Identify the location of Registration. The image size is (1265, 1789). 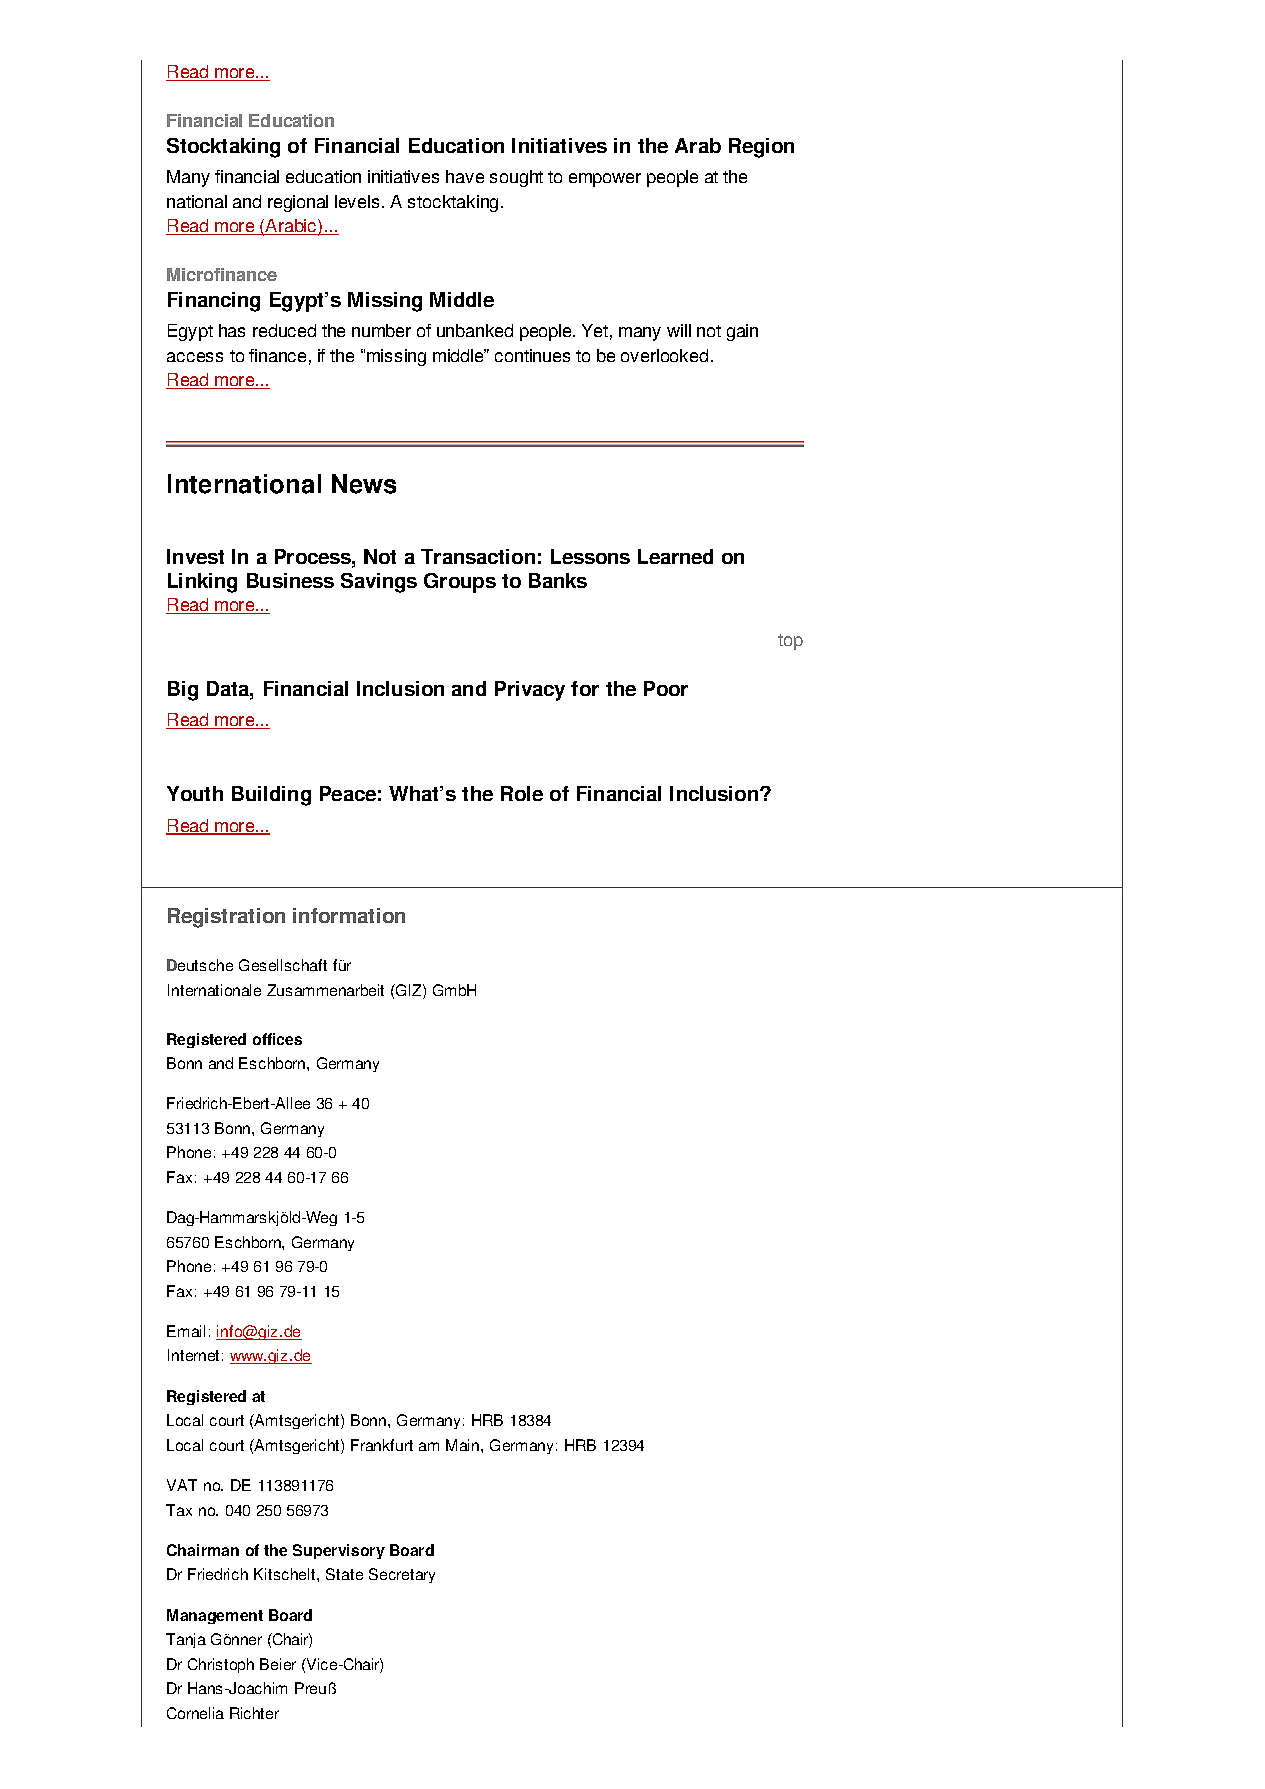
(226, 918).
